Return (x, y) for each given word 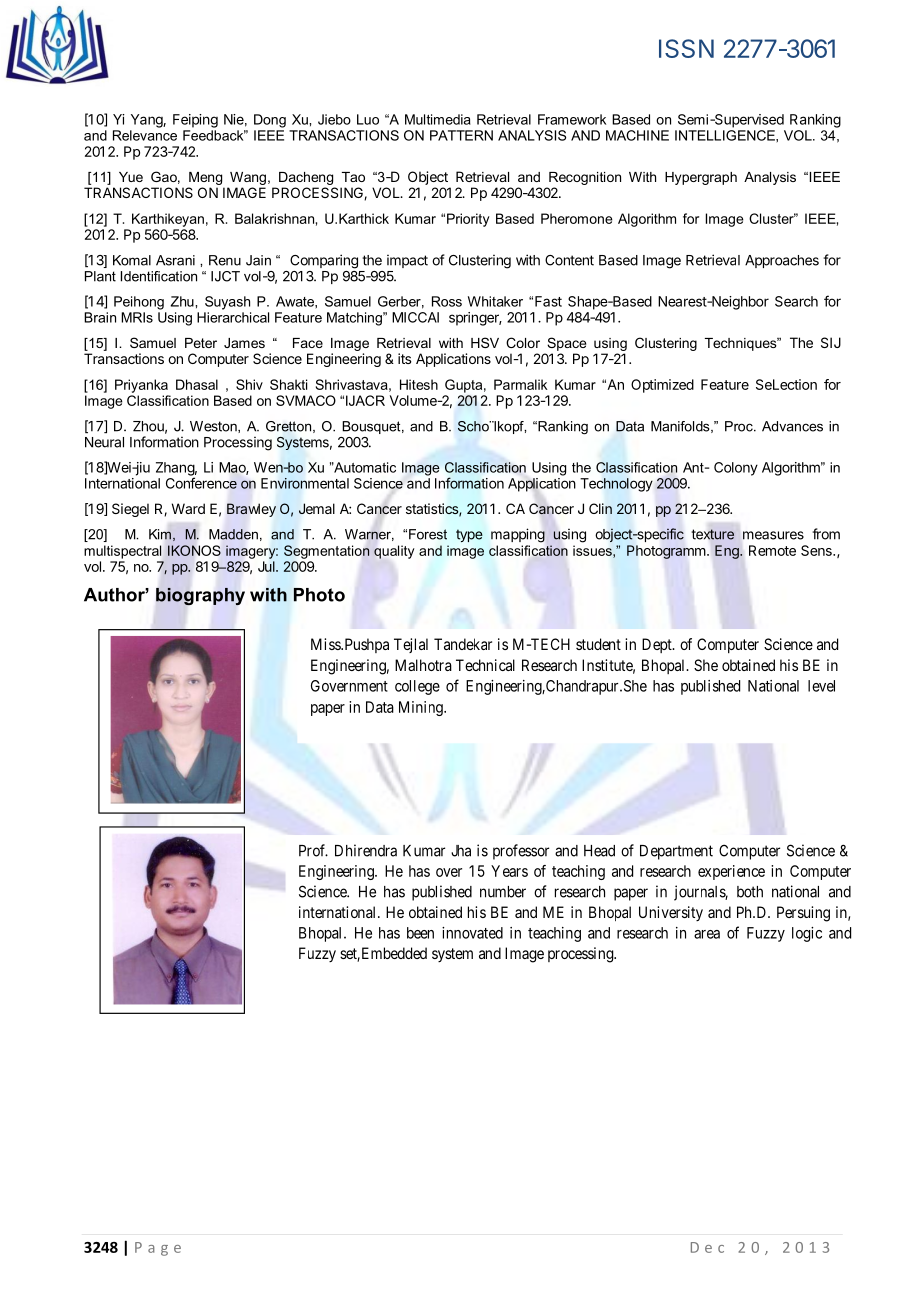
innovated (472, 933)
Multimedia (438, 119)
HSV (485, 342)
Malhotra (423, 665)
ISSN (686, 48)
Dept (658, 645)
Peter (201, 343)
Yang (147, 121)
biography (200, 596)
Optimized (662, 386)
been (420, 933)
